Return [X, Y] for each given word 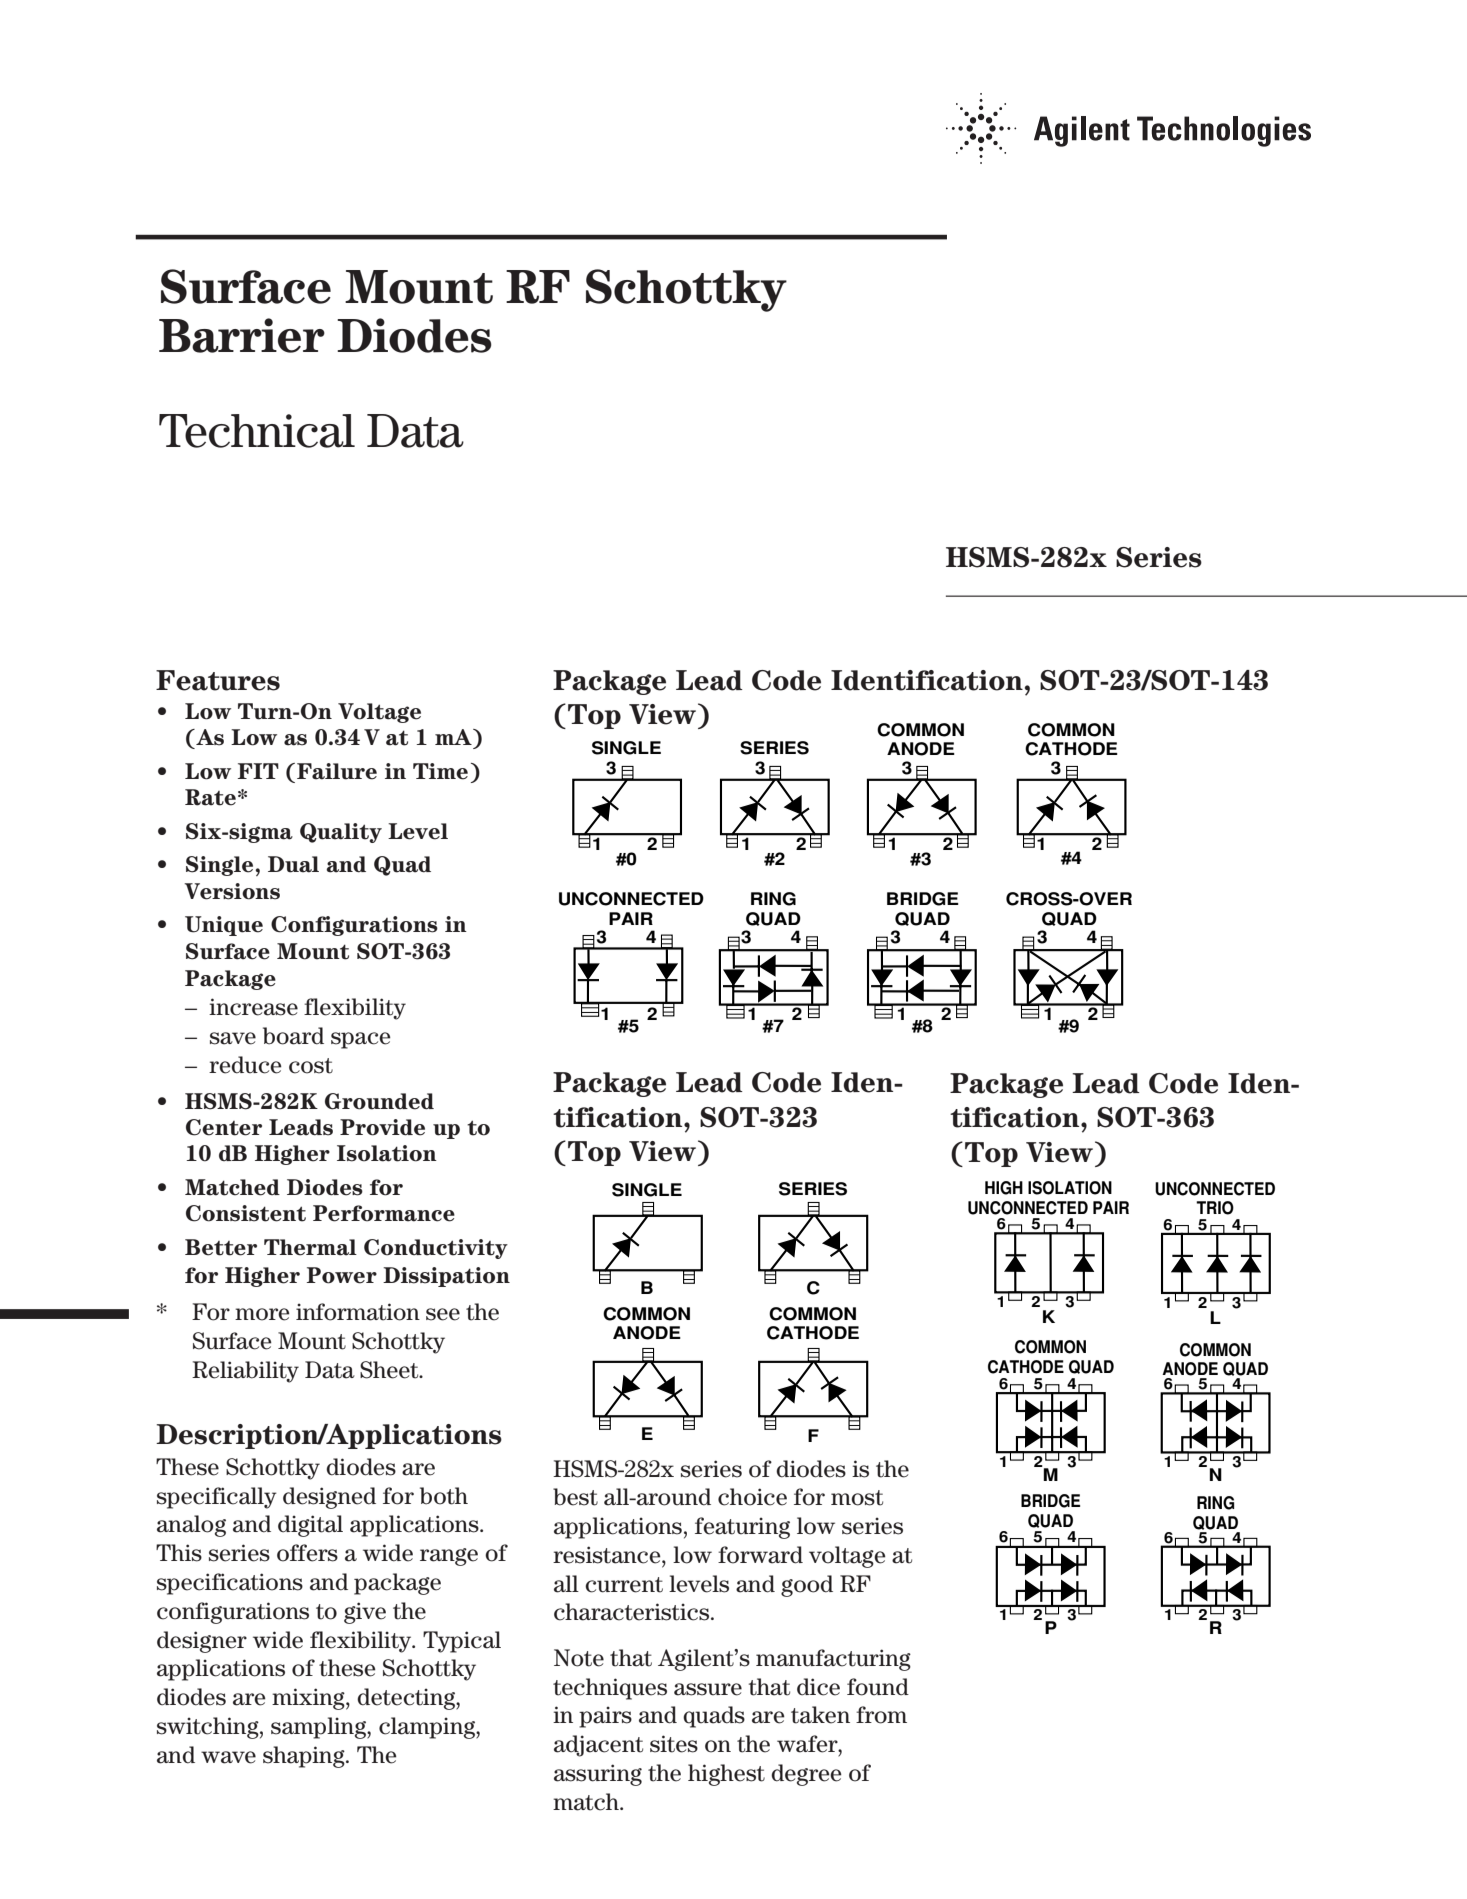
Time [440, 771]
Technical [257, 431]
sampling [319, 1728]
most [857, 1498]
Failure [337, 771]
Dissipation [446, 1277]
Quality [341, 833]
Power [342, 1275]
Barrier [242, 335]
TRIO [1215, 1208]
